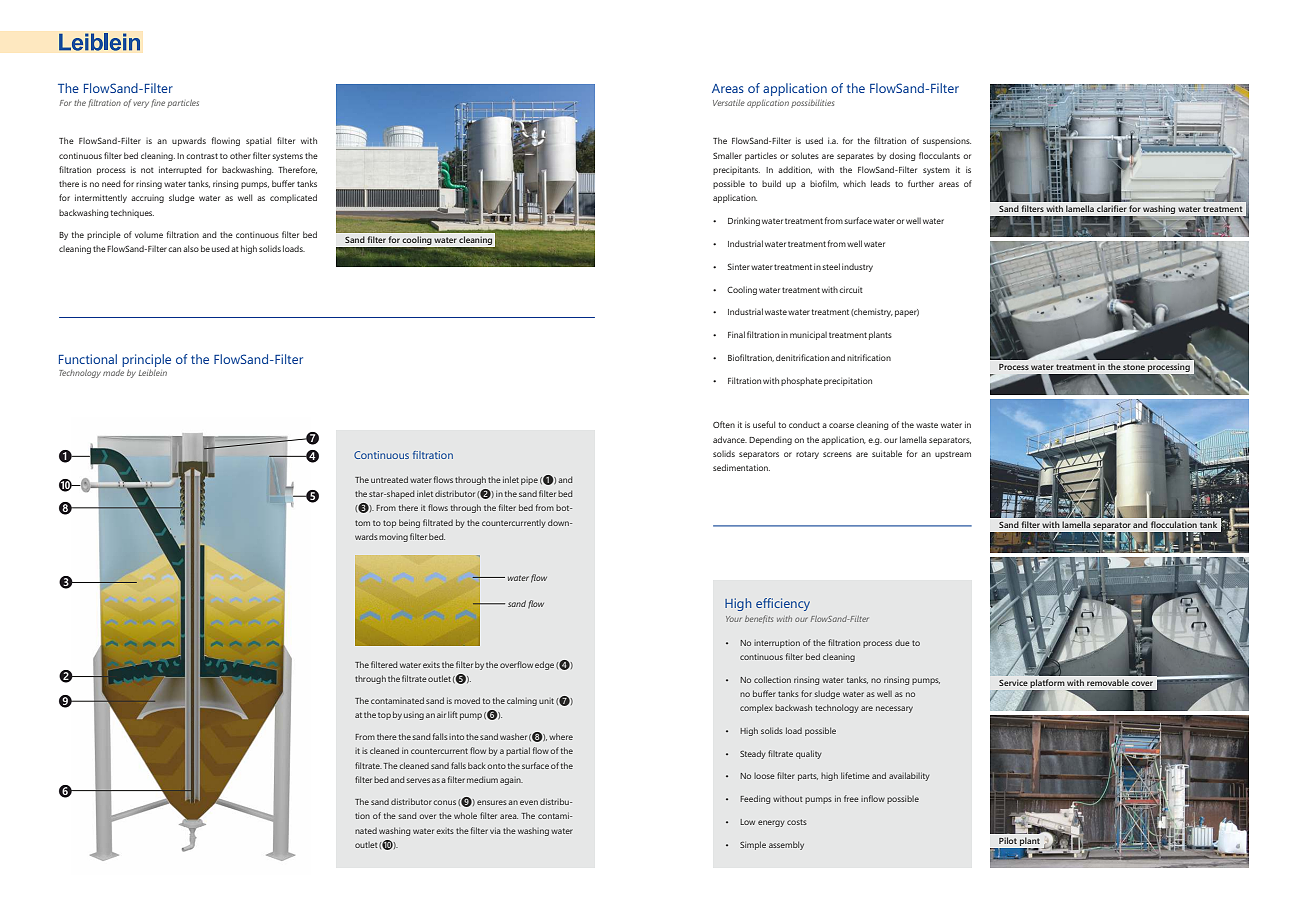  I want to click on suspensions, so click(947, 142).
